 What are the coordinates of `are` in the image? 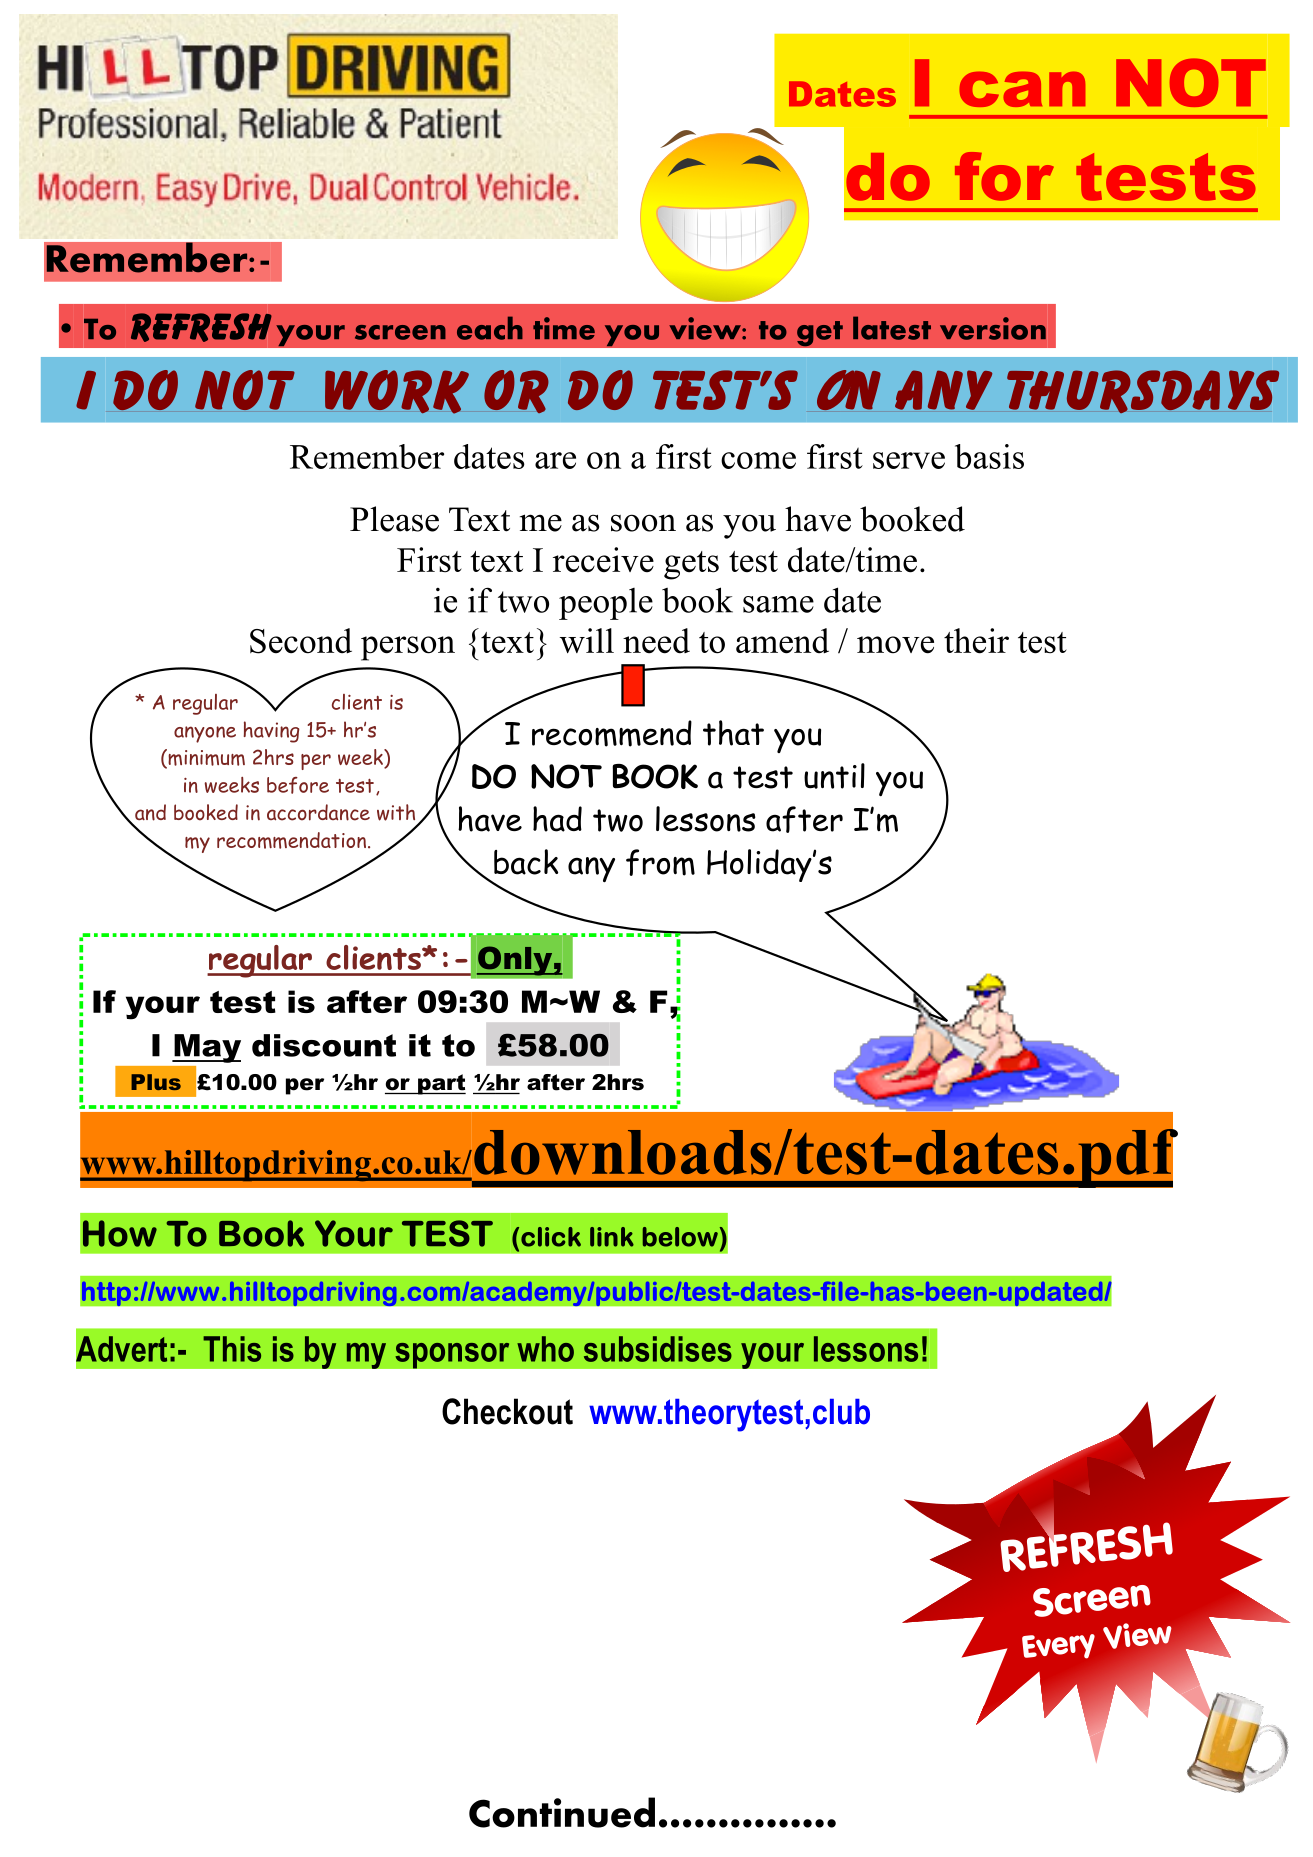 It's located at (555, 460).
